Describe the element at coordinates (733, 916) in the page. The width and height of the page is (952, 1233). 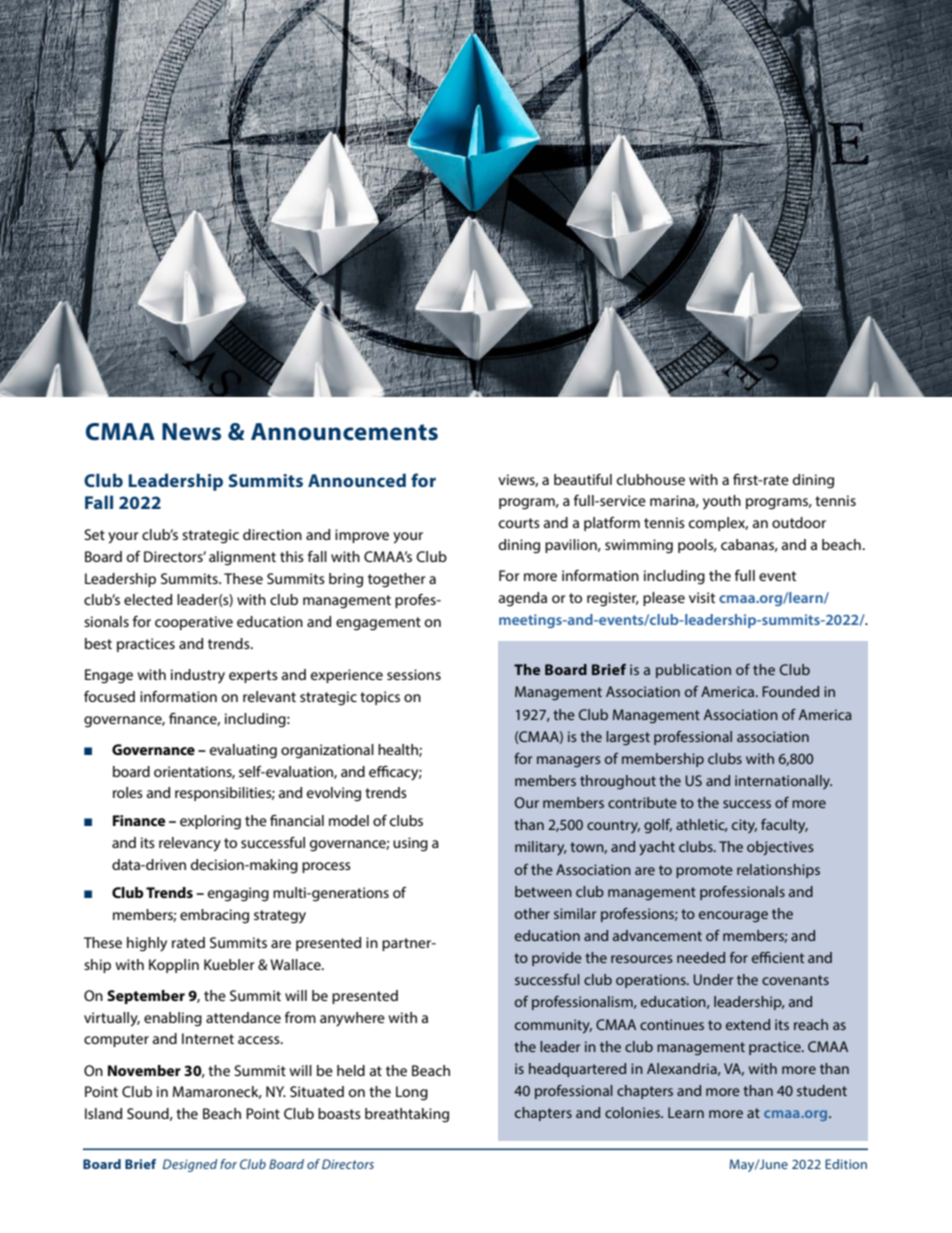
I see `encourage` at that location.
